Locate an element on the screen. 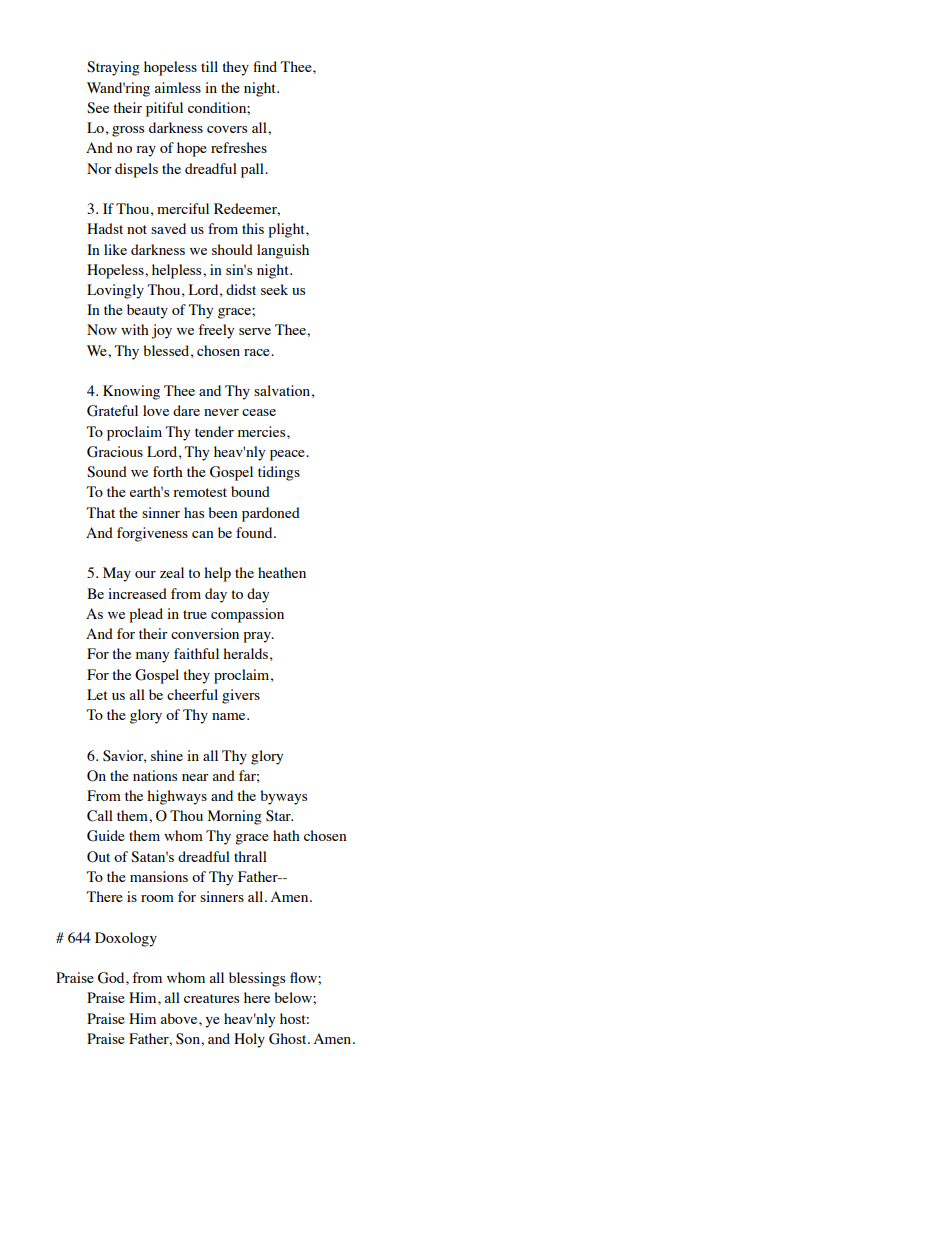 This screenshot has width=952, height=1233. cheerful is located at coordinates (192, 694).
